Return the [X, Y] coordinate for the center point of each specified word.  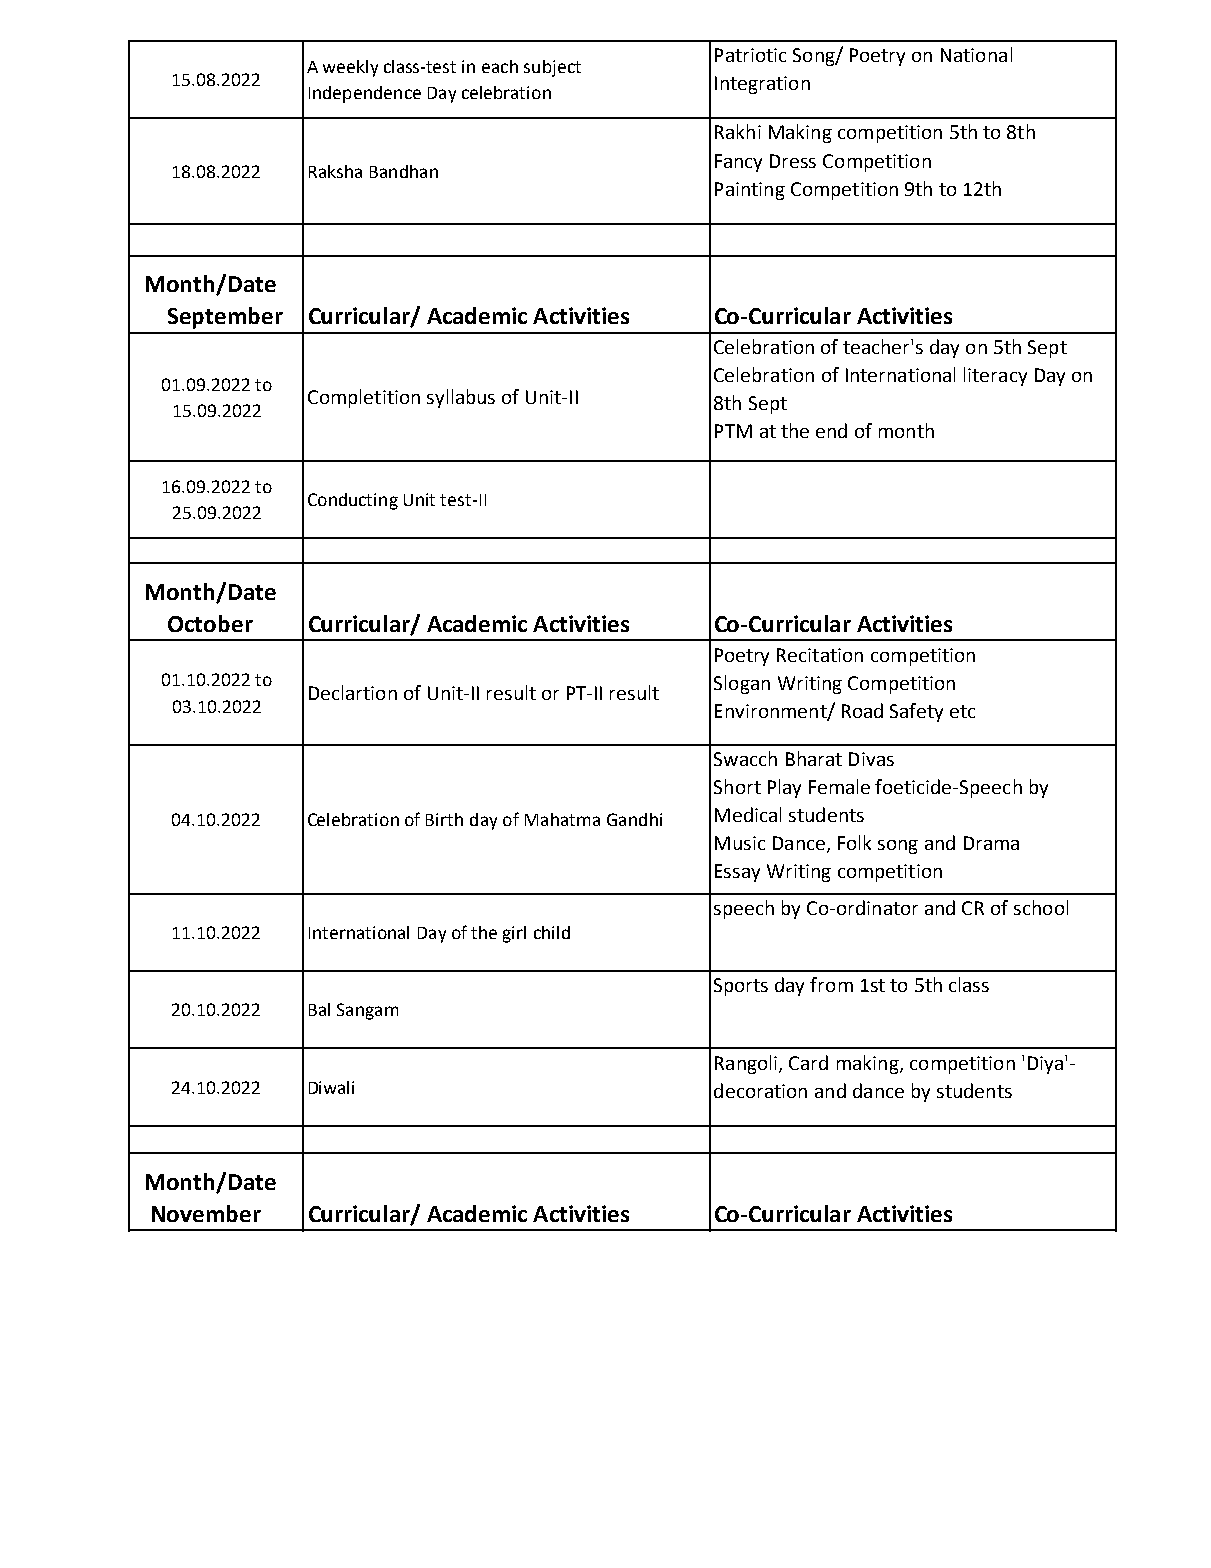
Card [808, 1062]
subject [552, 68]
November [206, 1213]
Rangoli [746, 1064]
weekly [350, 68]
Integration [762, 85]
